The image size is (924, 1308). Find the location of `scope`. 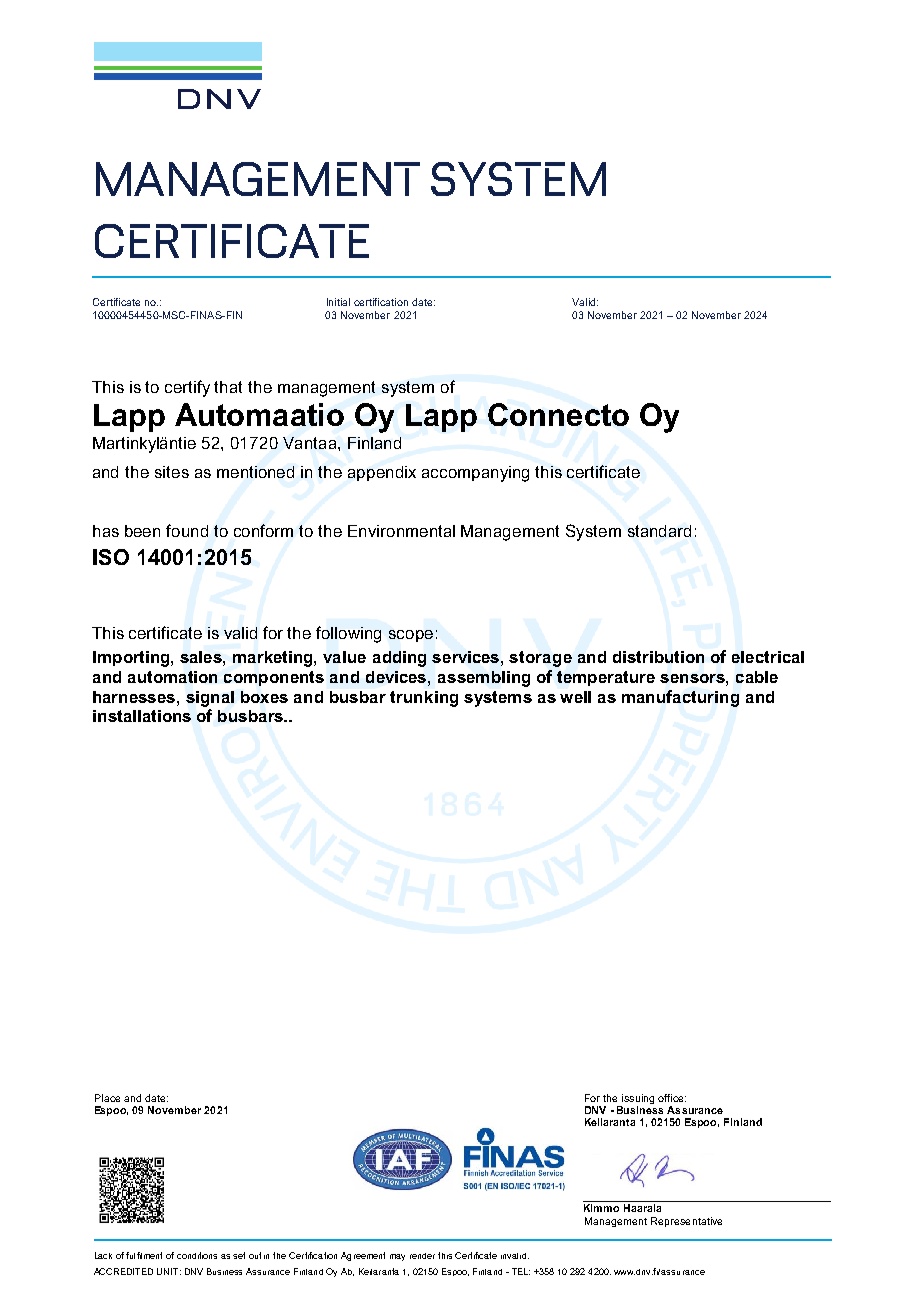

scope is located at coordinates (411, 636).
